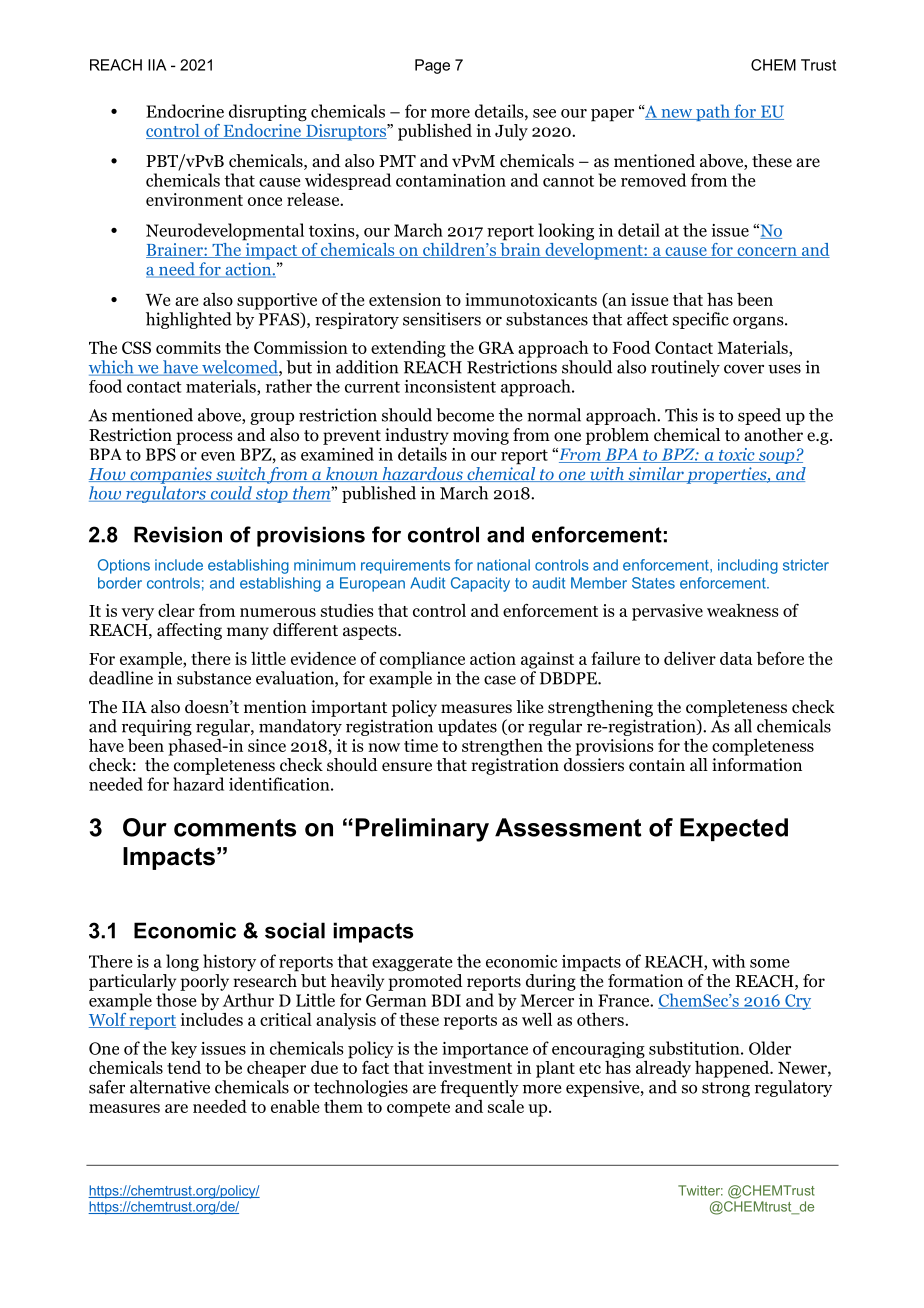 This screenshot has width=924, height=1308. Describe the element at coordinates (188, 347) in the screenshot. I see `commits` at that location.
